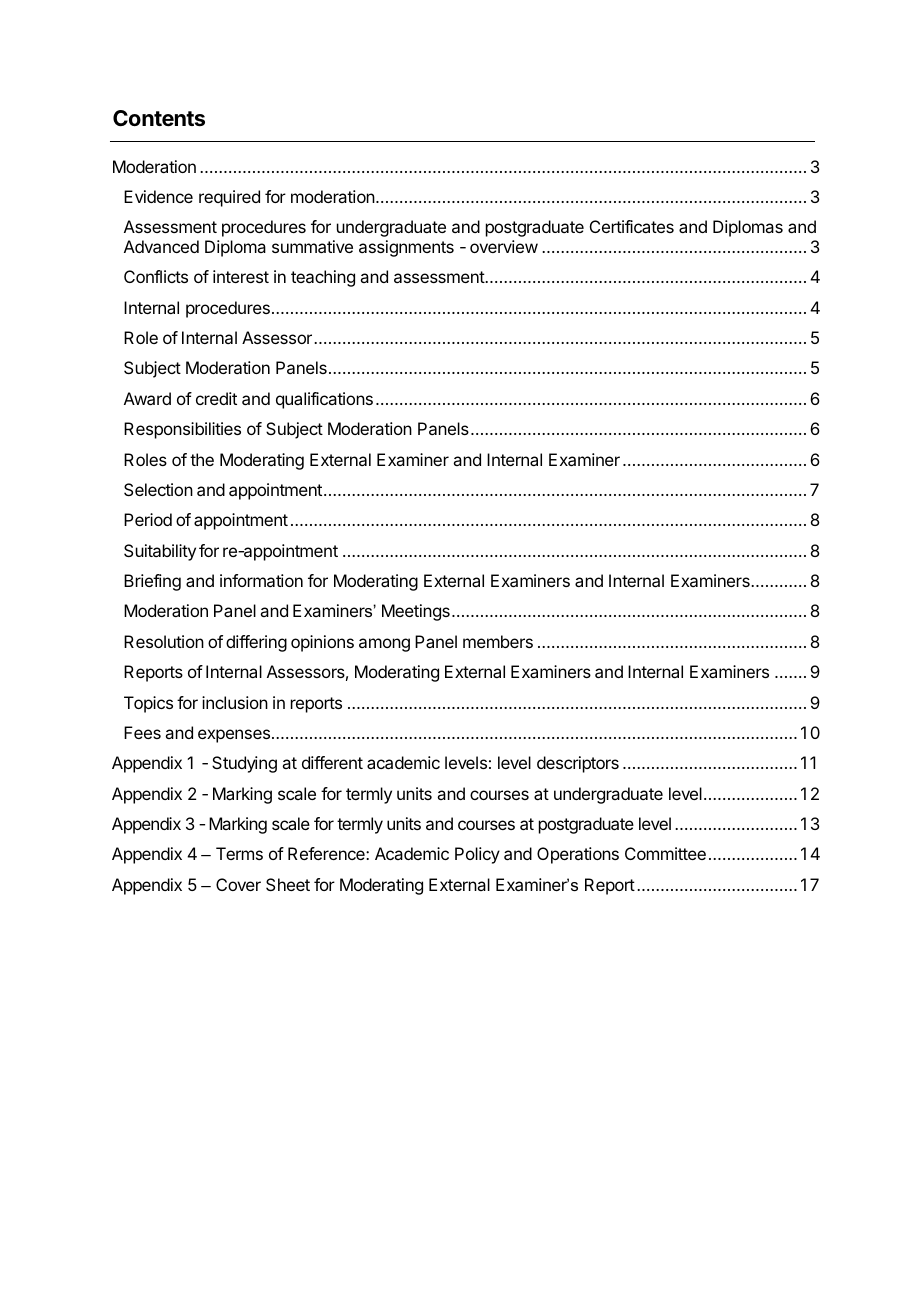  I want to click on Operations, so click(578, 855).
